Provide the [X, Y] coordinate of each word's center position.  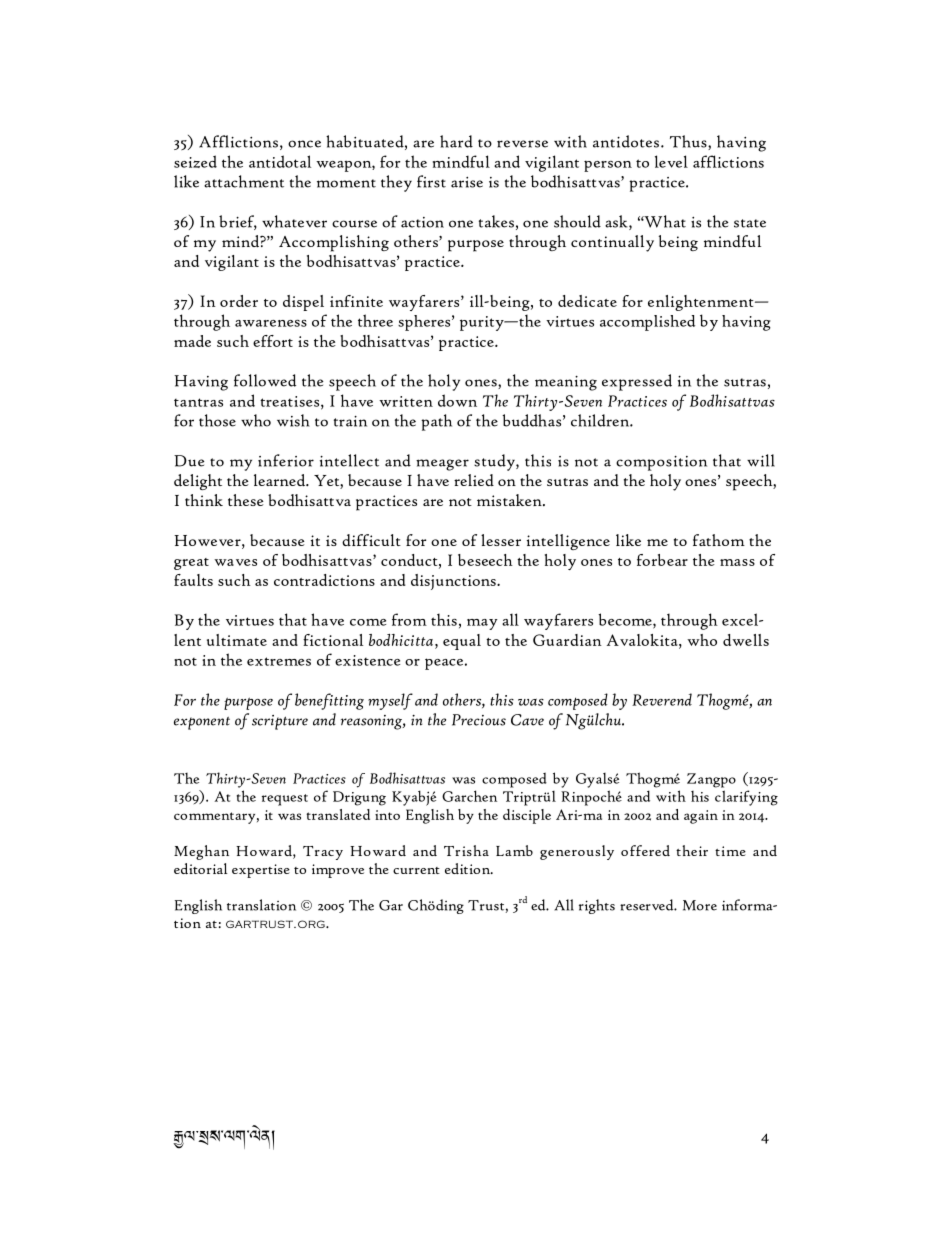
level [671, 161]
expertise [261, 871]
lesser [501, 540]
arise [467, 182]
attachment [244, 181]
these [246, 500]
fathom [719, 540]
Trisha [466, 850]
